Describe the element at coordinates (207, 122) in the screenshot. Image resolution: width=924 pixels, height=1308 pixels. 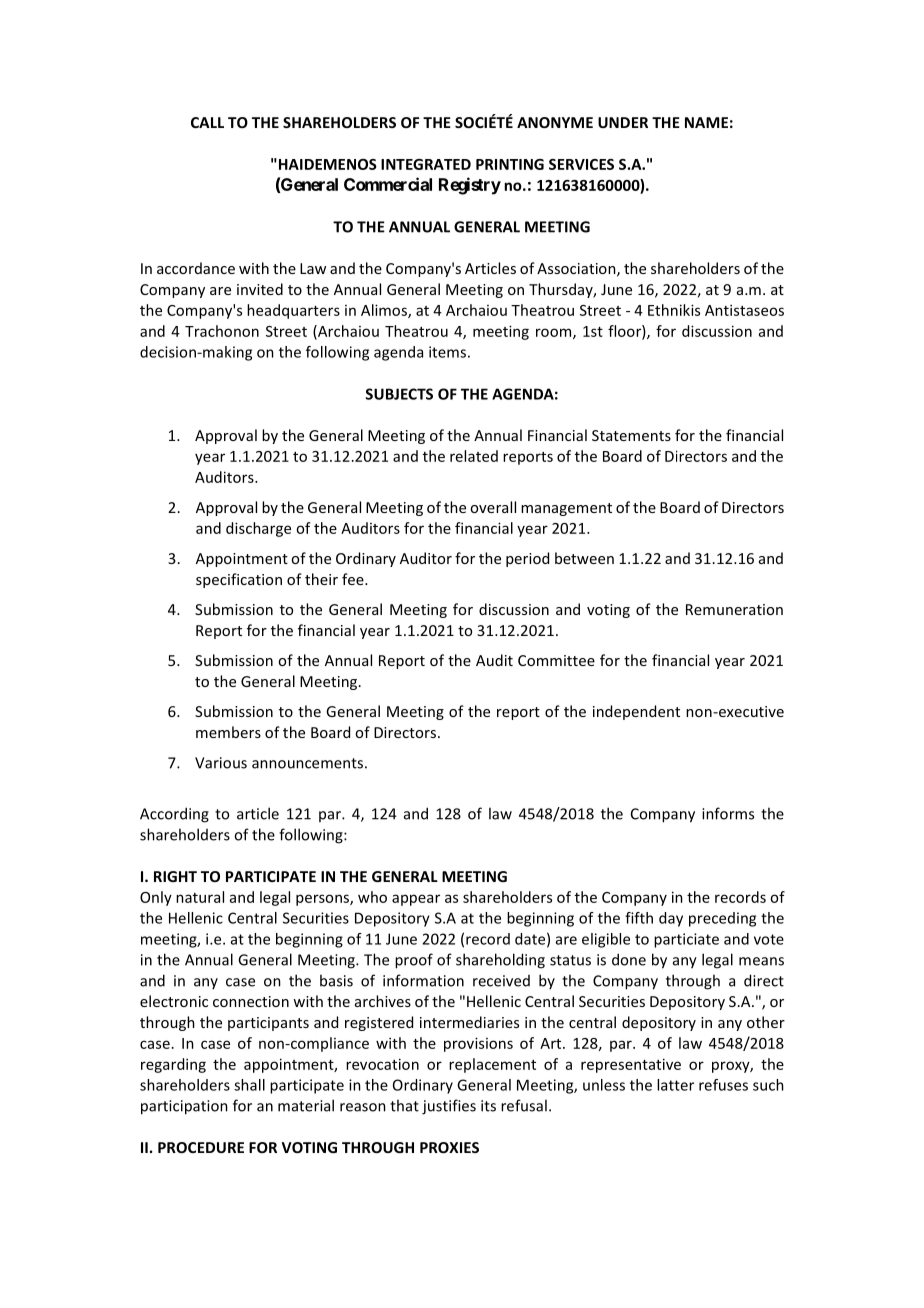
I see `CALL` at that location.
